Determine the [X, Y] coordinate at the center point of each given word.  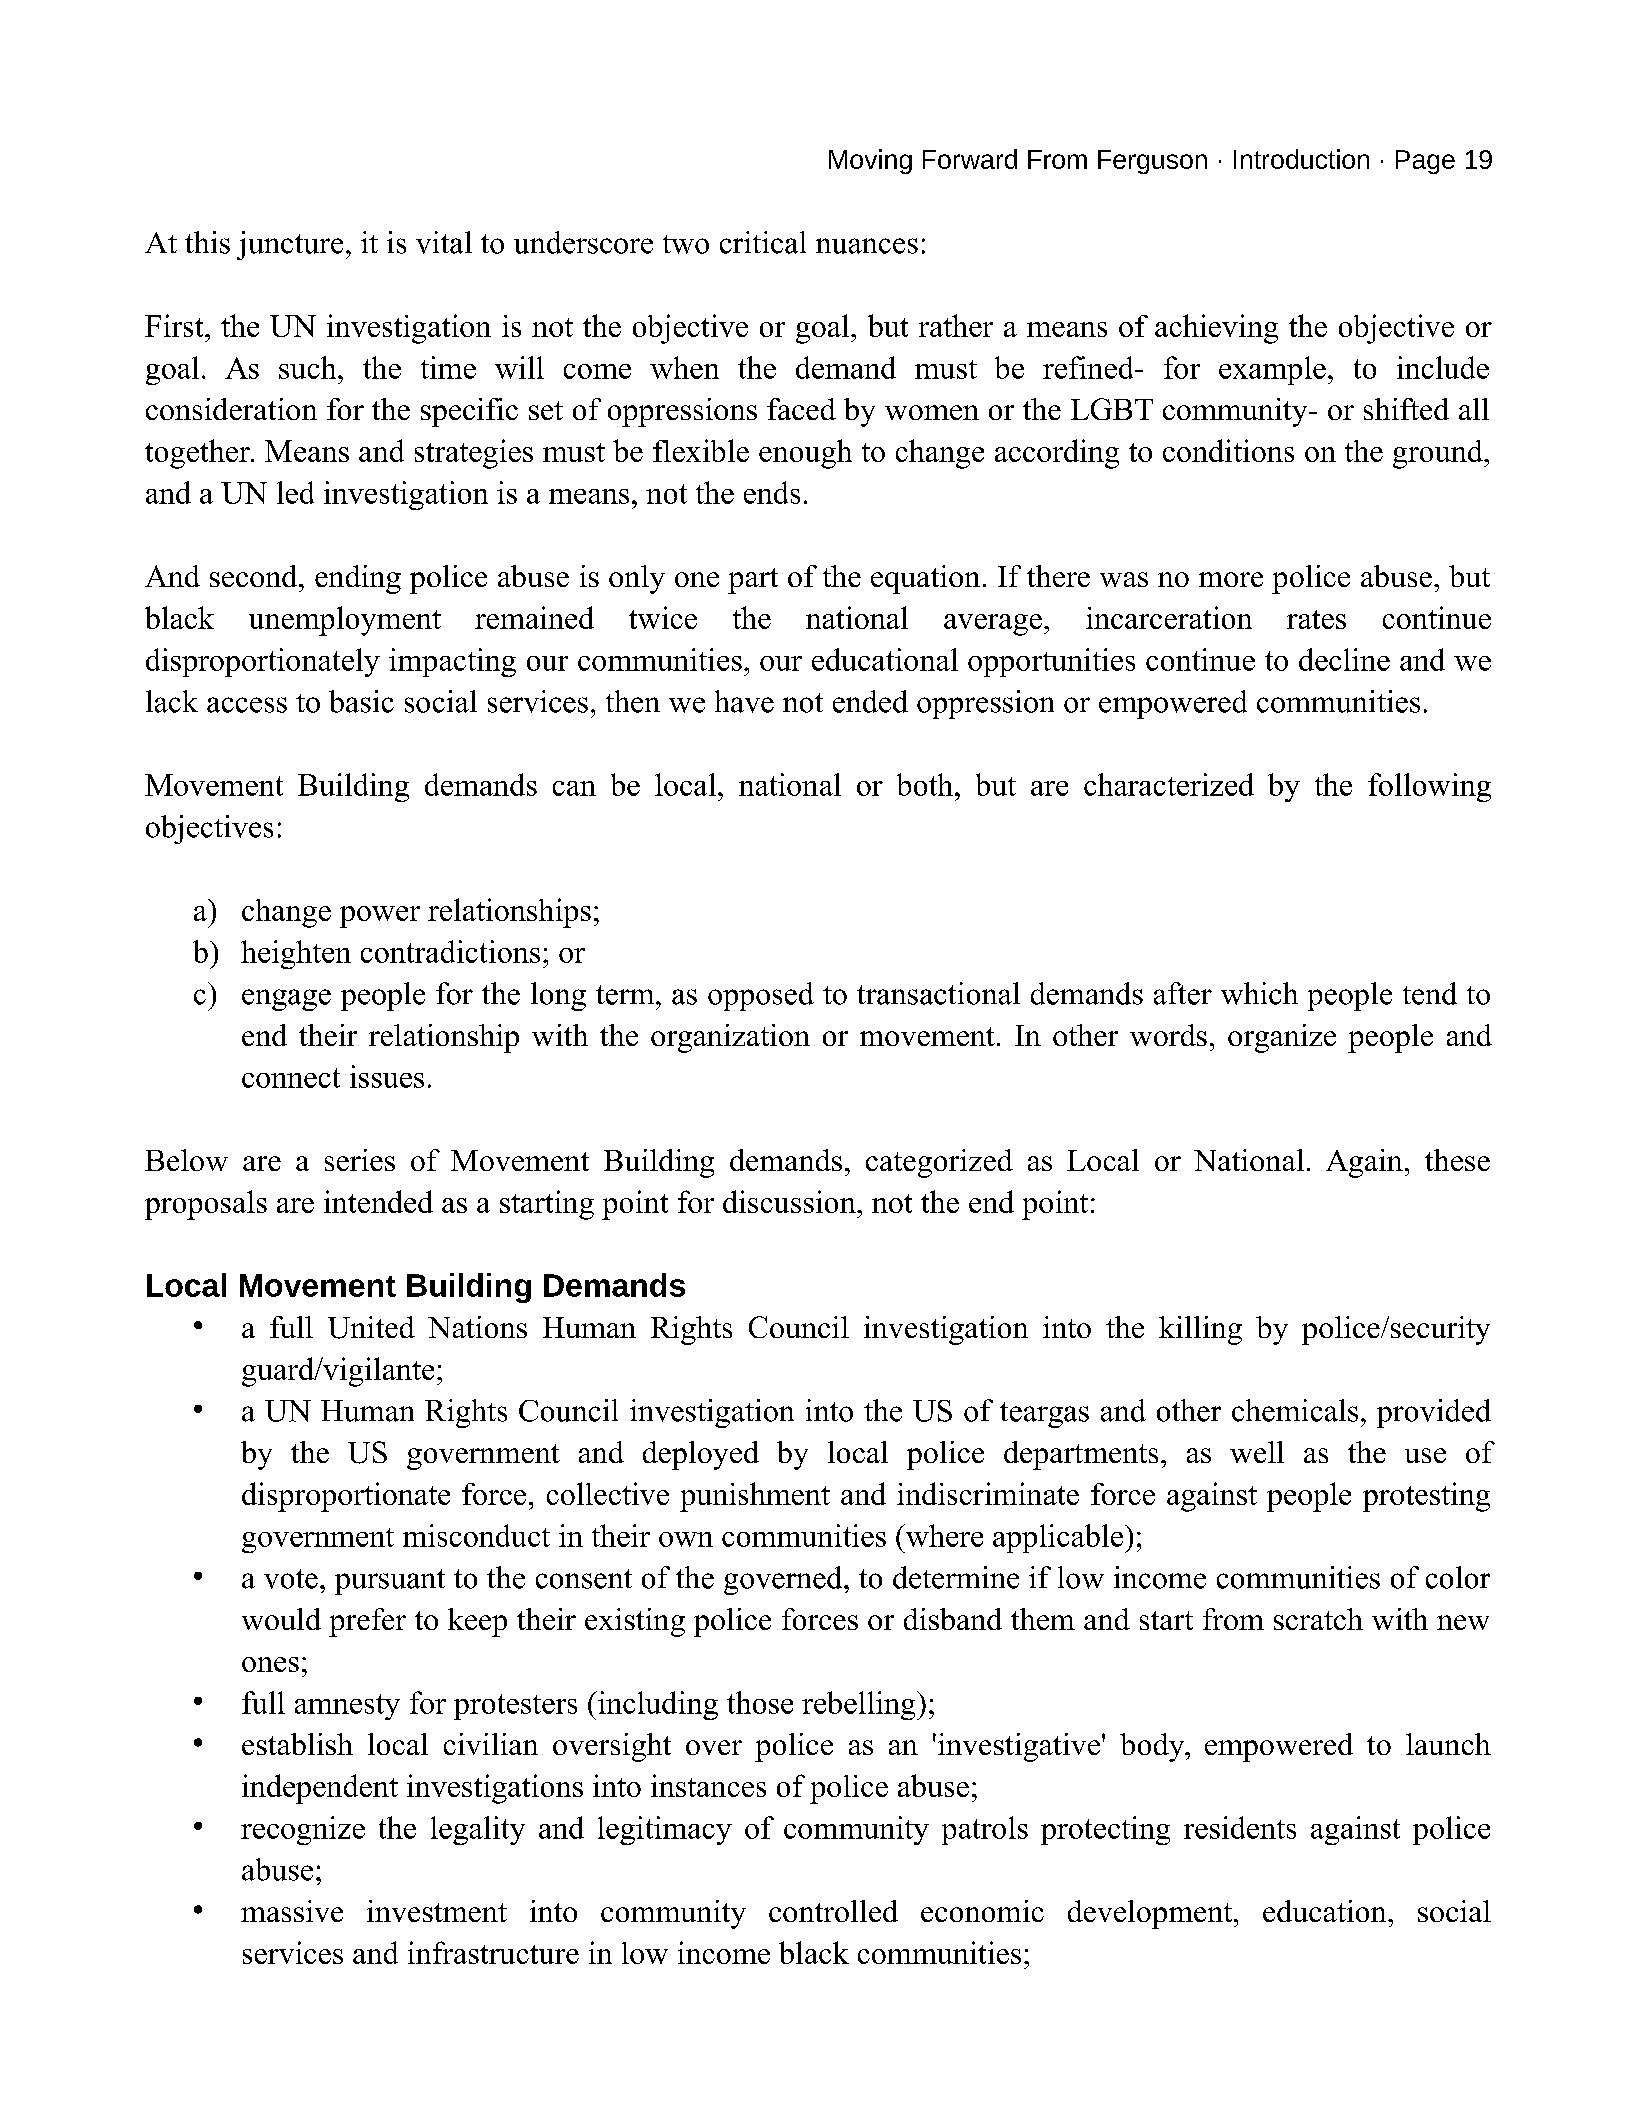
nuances [867, 246]
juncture [290, 245]
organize [1282, 1038]
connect [291, 1078]
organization [730, 1038]
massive [292, 1911]
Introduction [1301, 159]
